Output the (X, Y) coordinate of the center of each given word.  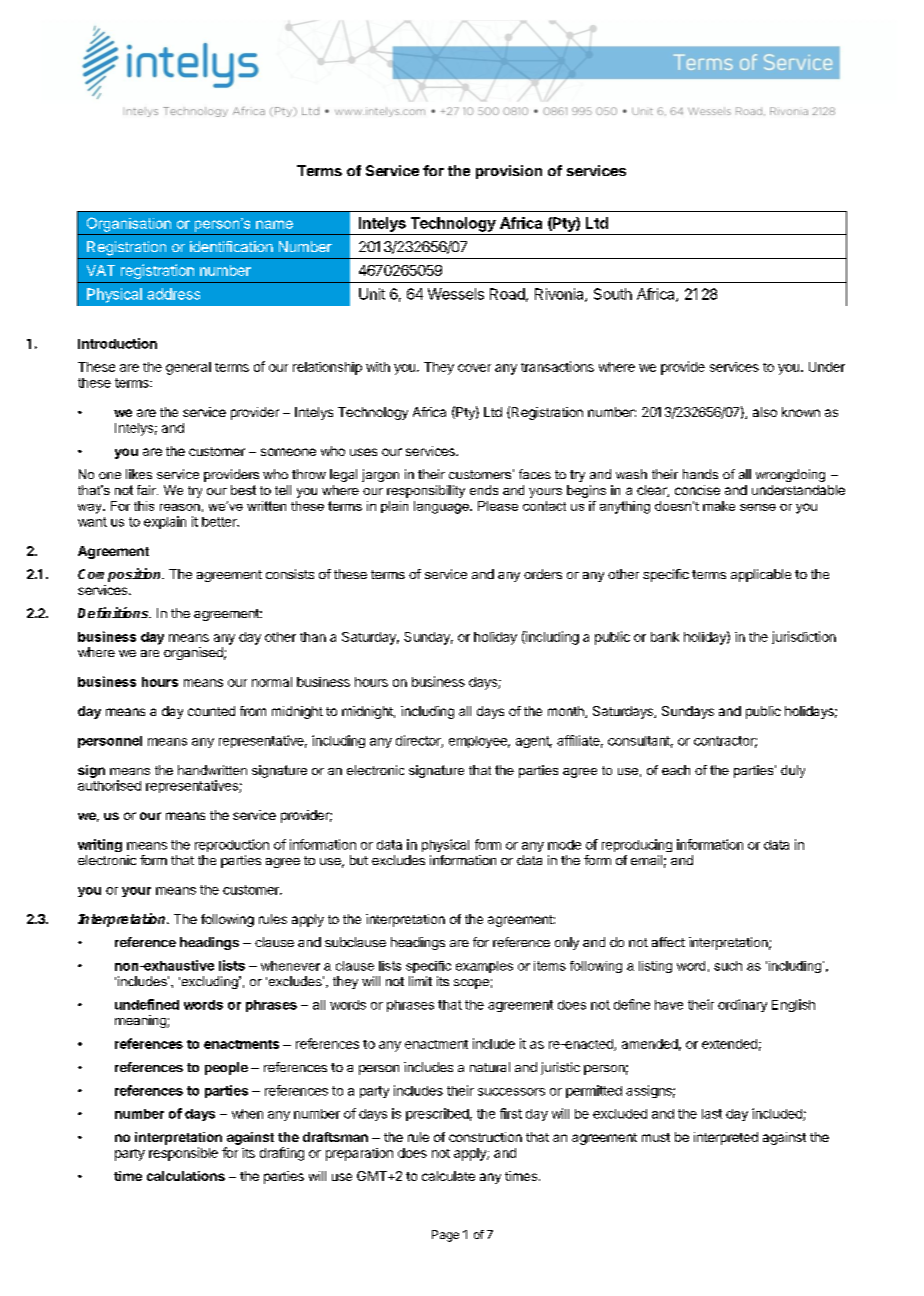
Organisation (129, 224)
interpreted (726, 1138)
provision (509, 172)
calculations (186, 1176)
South (613, 294)
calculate (448, 1176)
